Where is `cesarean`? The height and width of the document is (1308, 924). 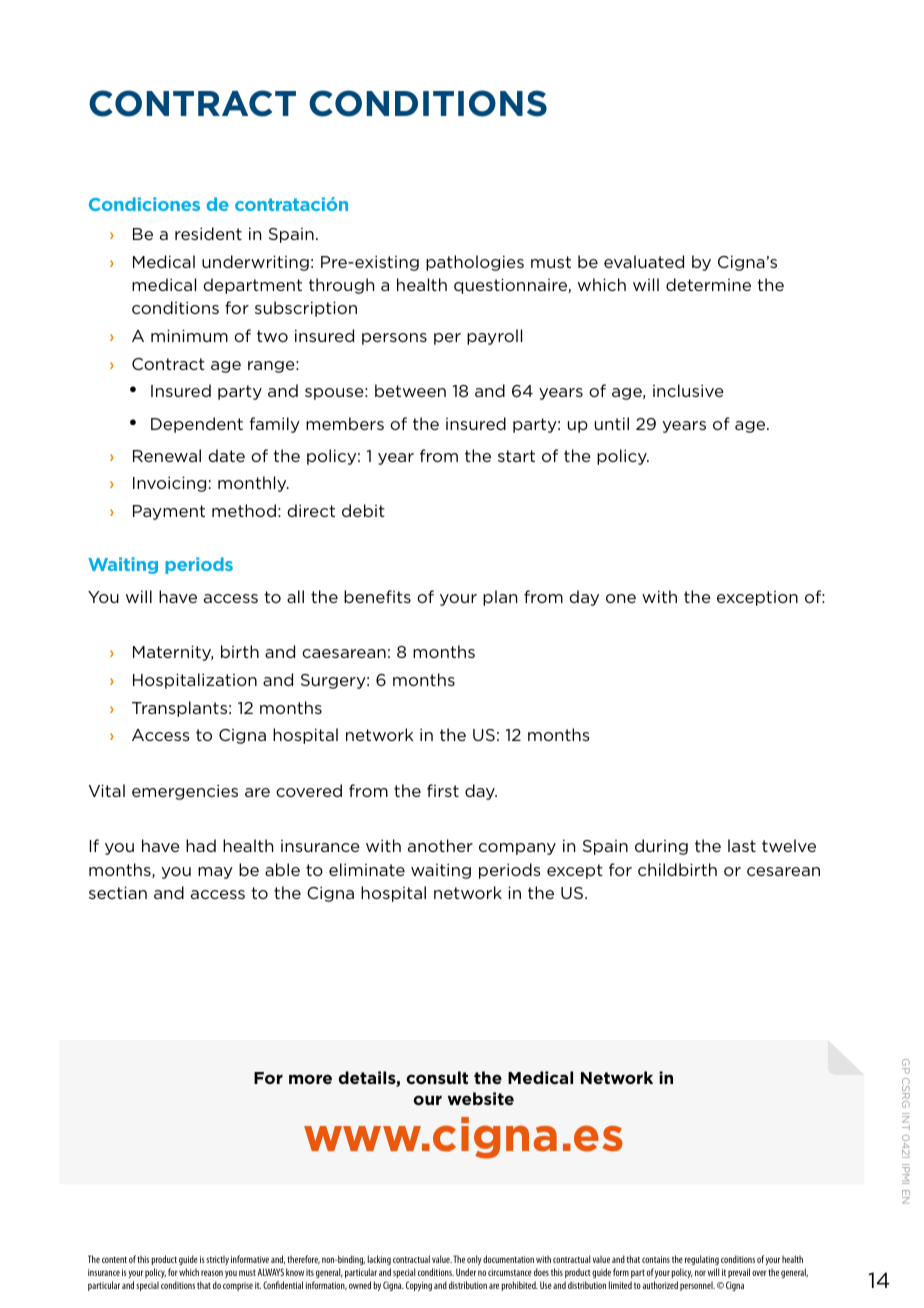
cesarean is located at coordinates (783, 871).
